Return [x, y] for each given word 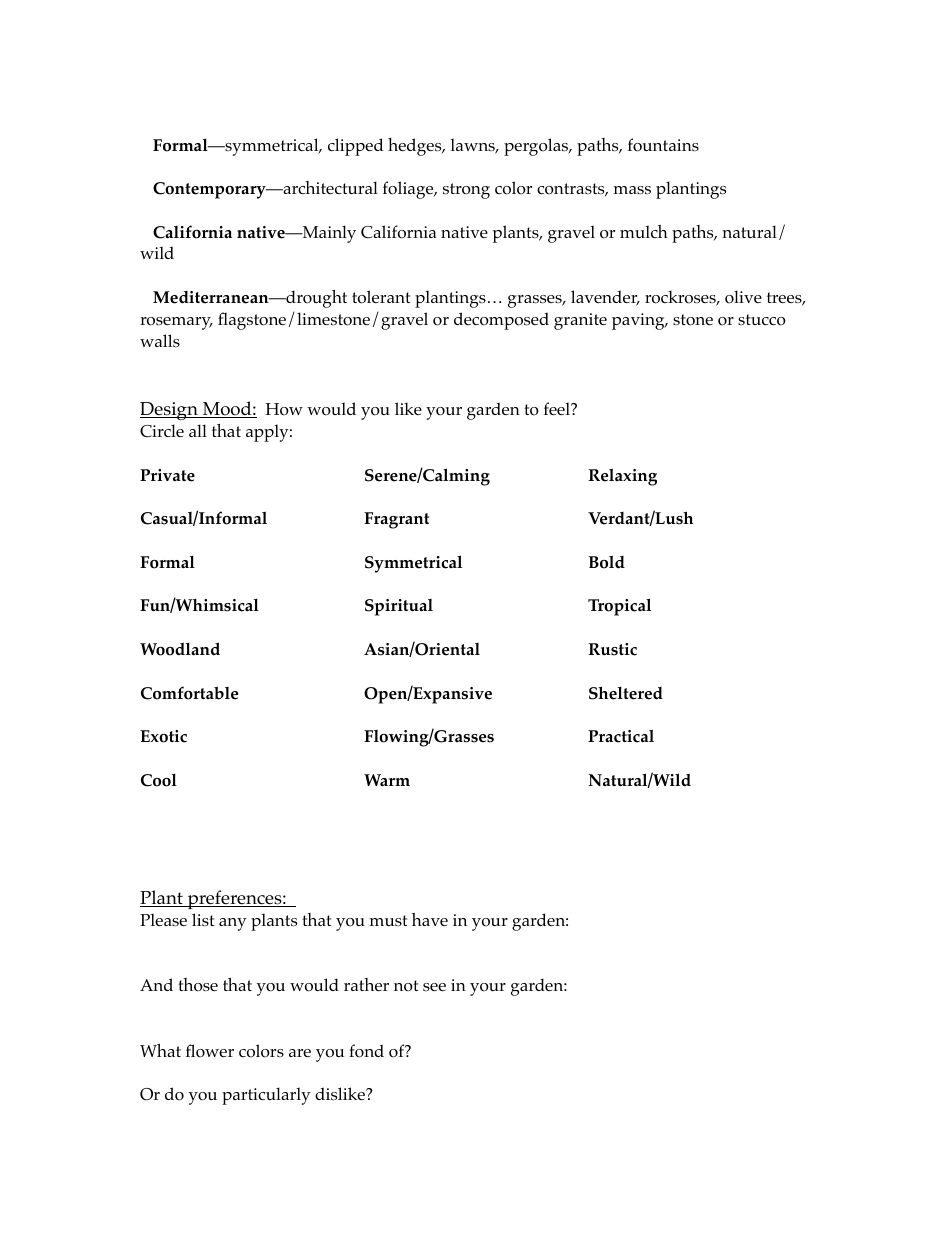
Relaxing [622, 477]
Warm [387, 780]
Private [167, 475]
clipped [356, 147]
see [434, 987]
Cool [159, 780]
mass [632, 190]
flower [210, 1051]
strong [466, 191]
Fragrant [396, 520]
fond [366, 1051]
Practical [621, 736]
